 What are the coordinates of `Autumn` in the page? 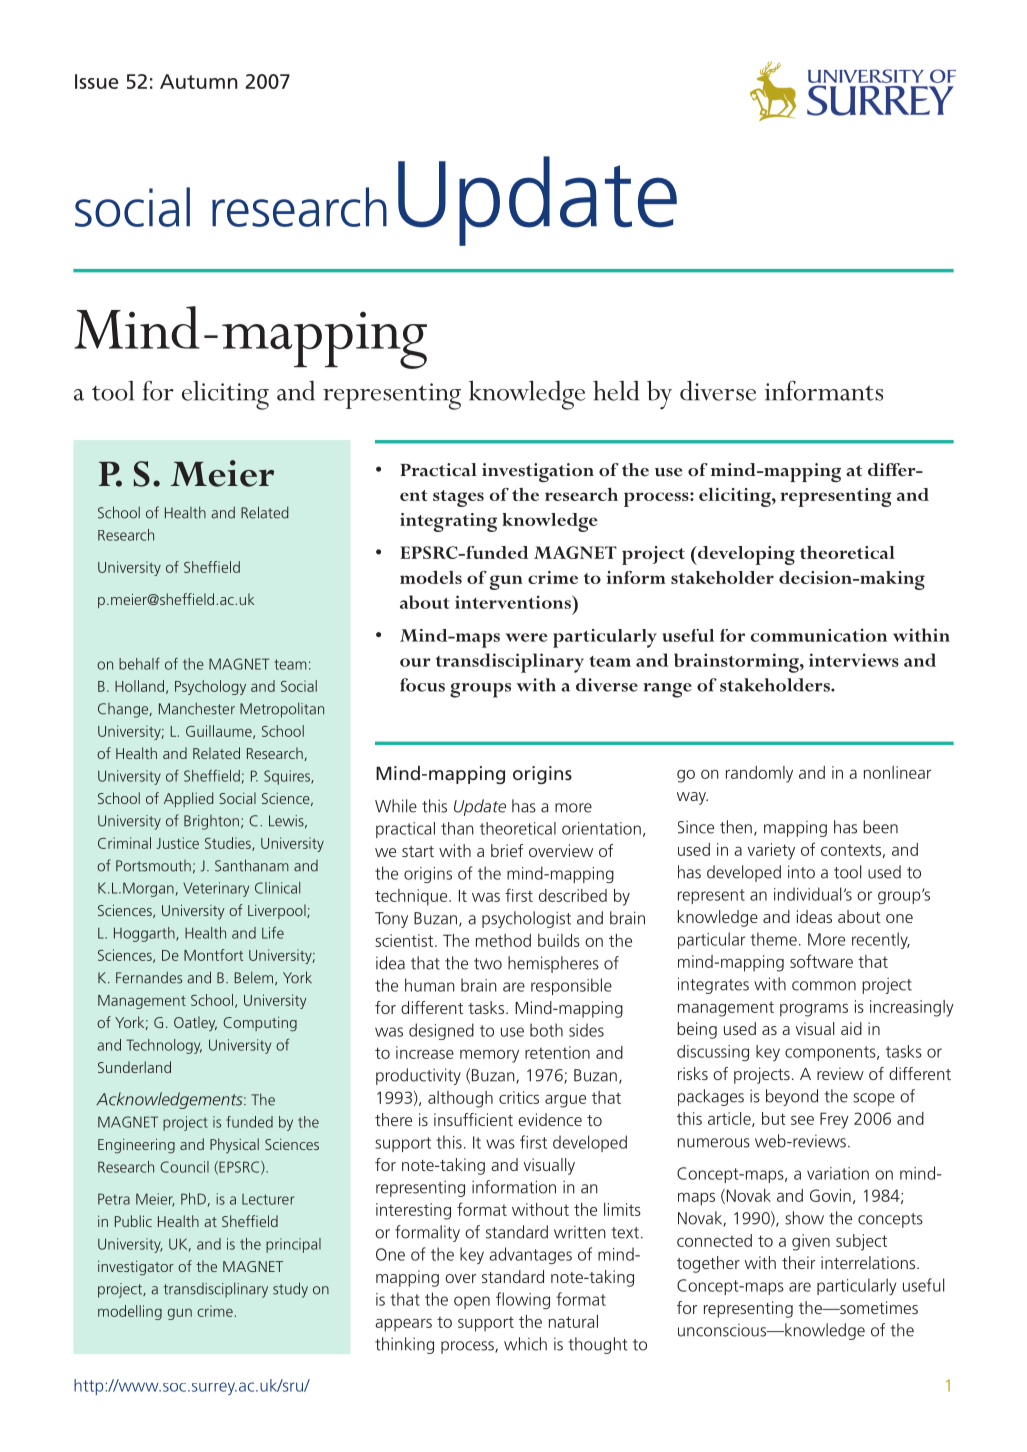 It's located at (199, 81).
